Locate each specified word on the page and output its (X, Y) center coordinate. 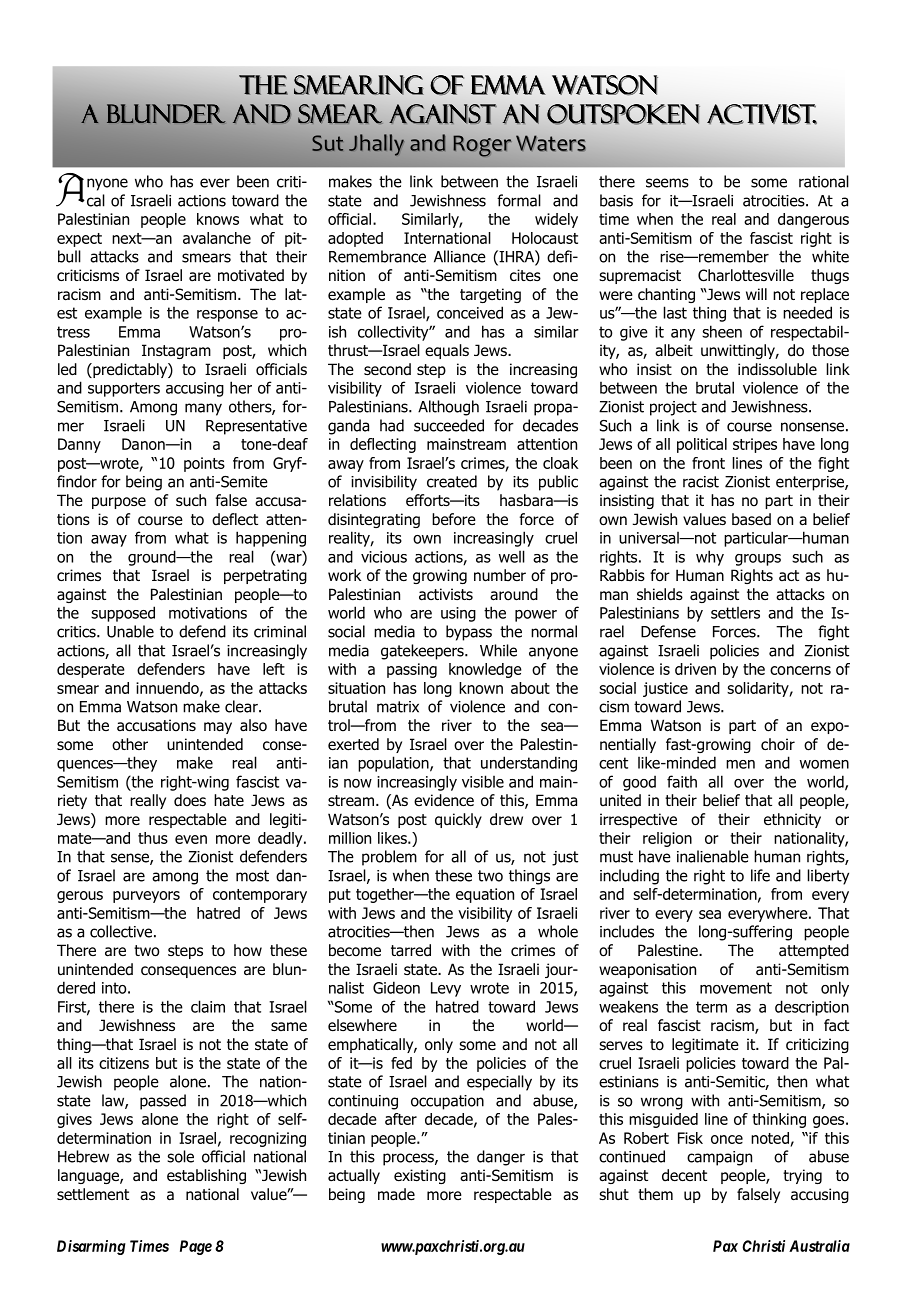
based (751, 519)
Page (196, 1247)
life (760, 875)
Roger (482, 146)
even (191, 839)
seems (667, 183)
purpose (119, 503)
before (454, 519)
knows (218, 219)
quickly (458, 820)
